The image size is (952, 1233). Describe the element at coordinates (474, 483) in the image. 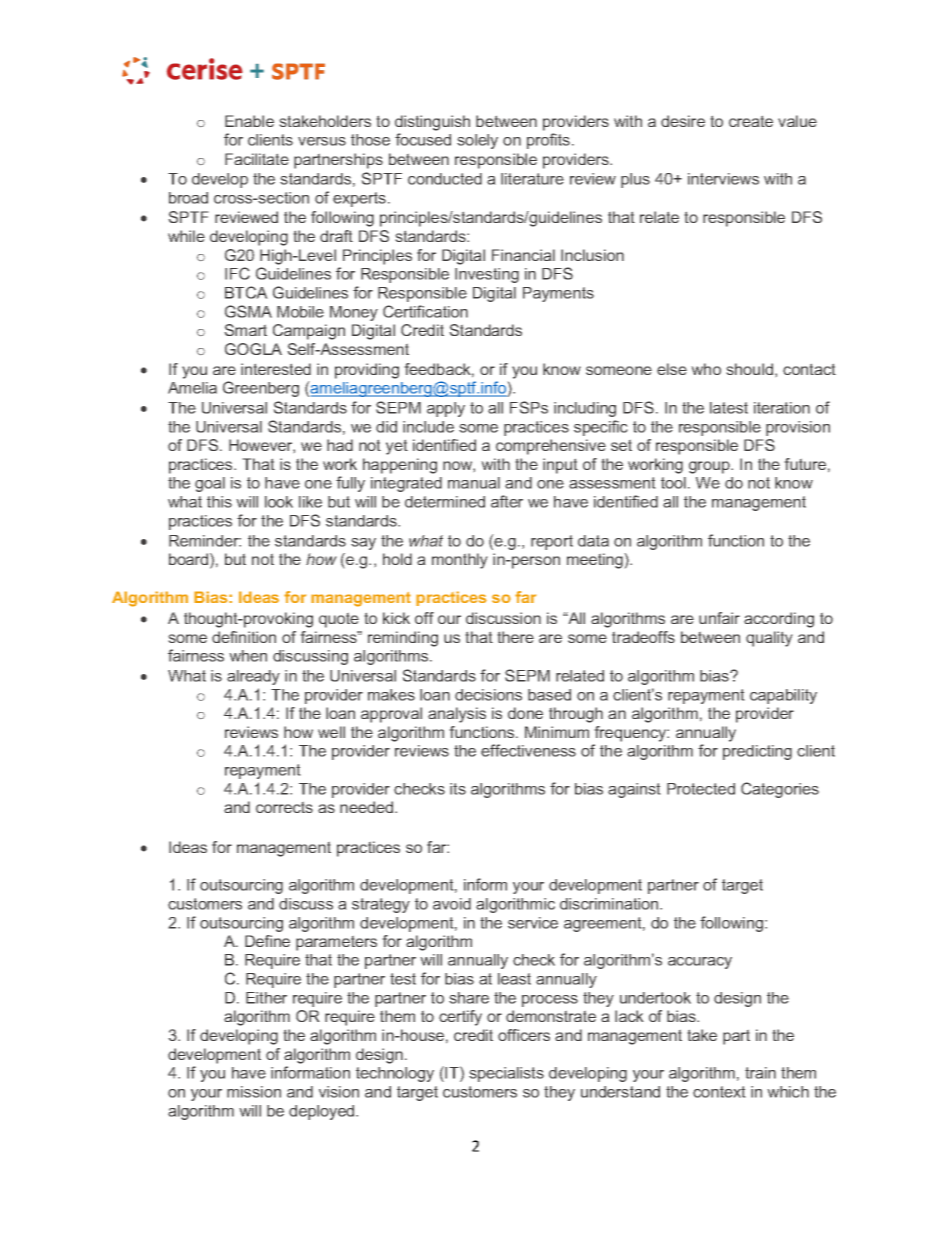

I see `manual` at that location.
